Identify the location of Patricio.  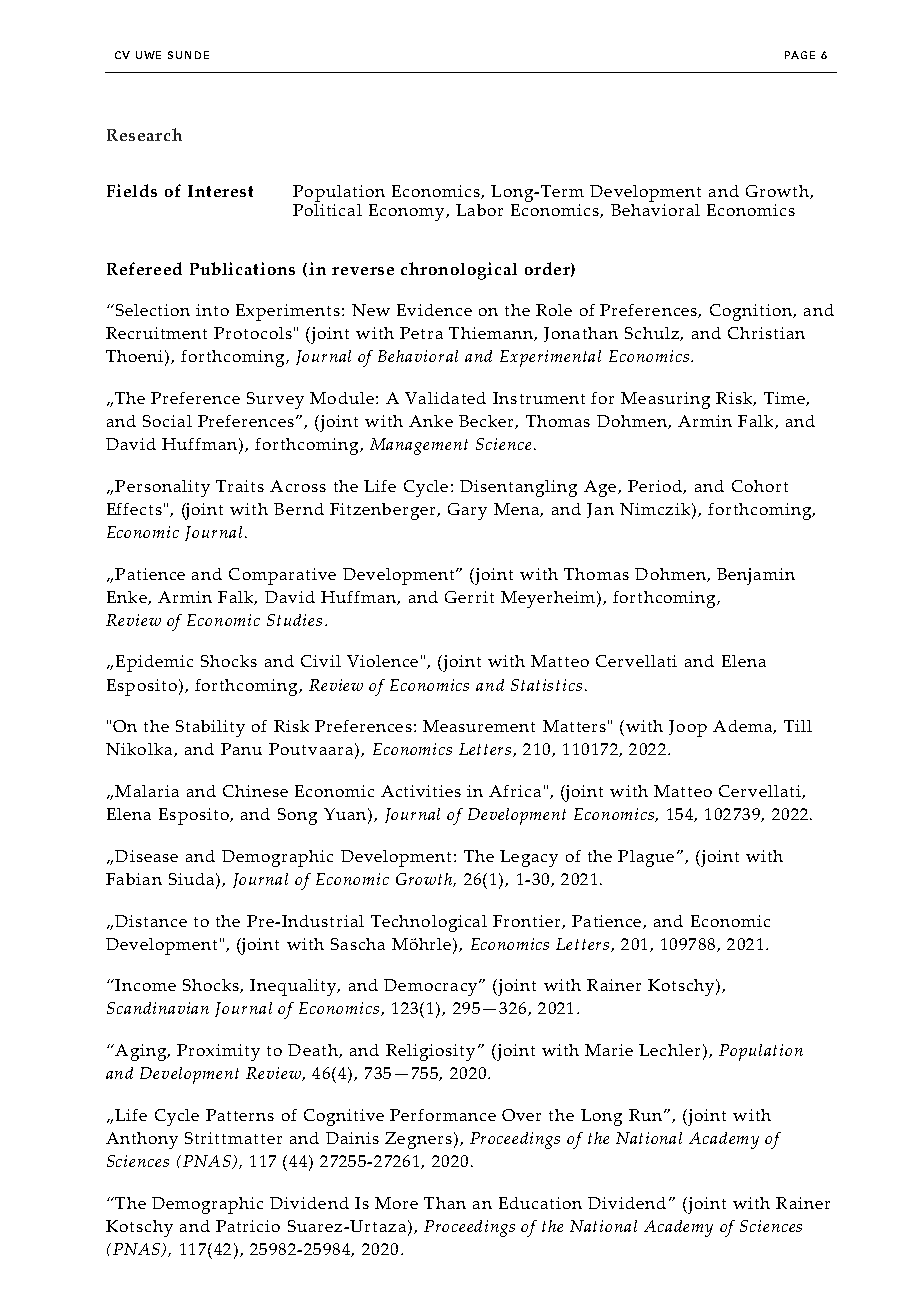
(248, 1226).
